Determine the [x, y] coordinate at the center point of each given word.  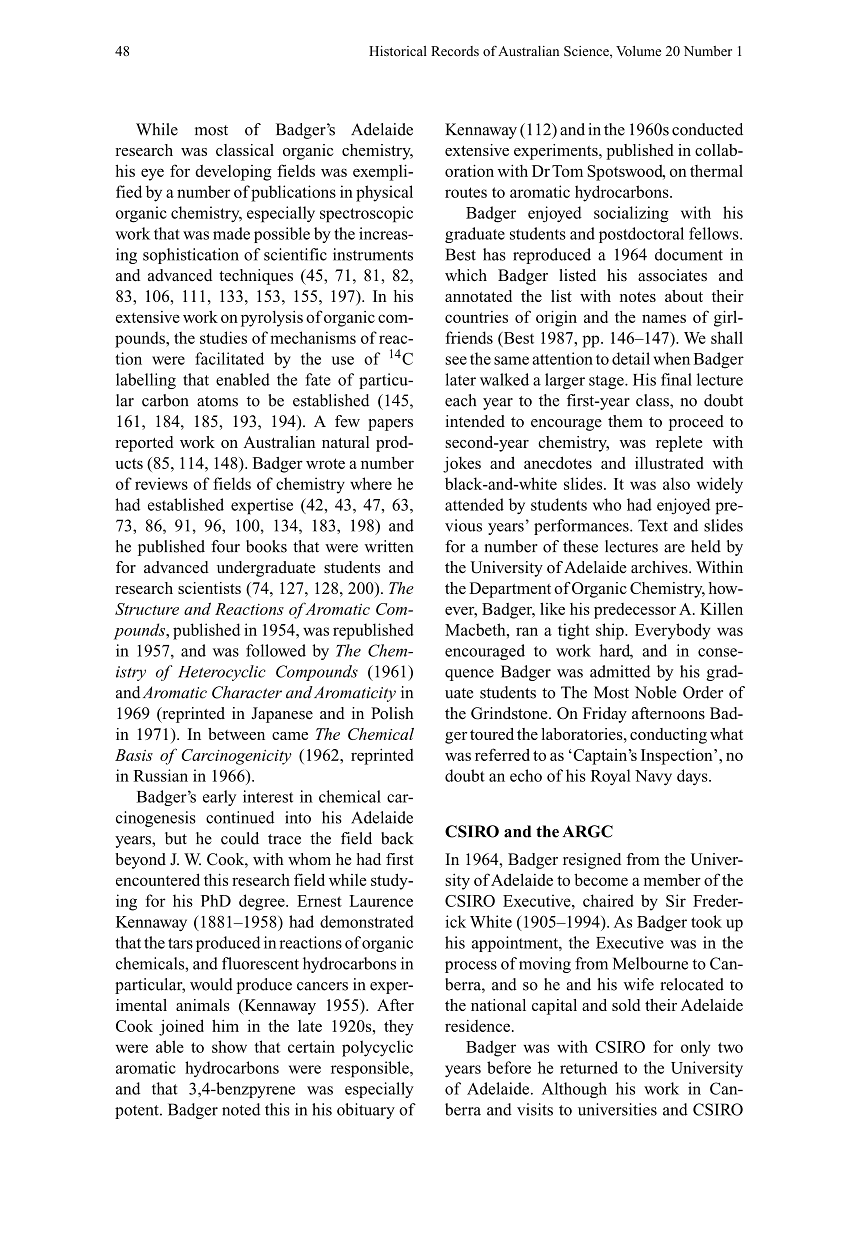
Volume [638, 51]
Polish [392, 713]
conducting [668, 736]
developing [233, 173]
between [236, 734]
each [460, 400]
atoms [217, 401]
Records [455, 51]
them [625, 421]
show [229, 1046]
